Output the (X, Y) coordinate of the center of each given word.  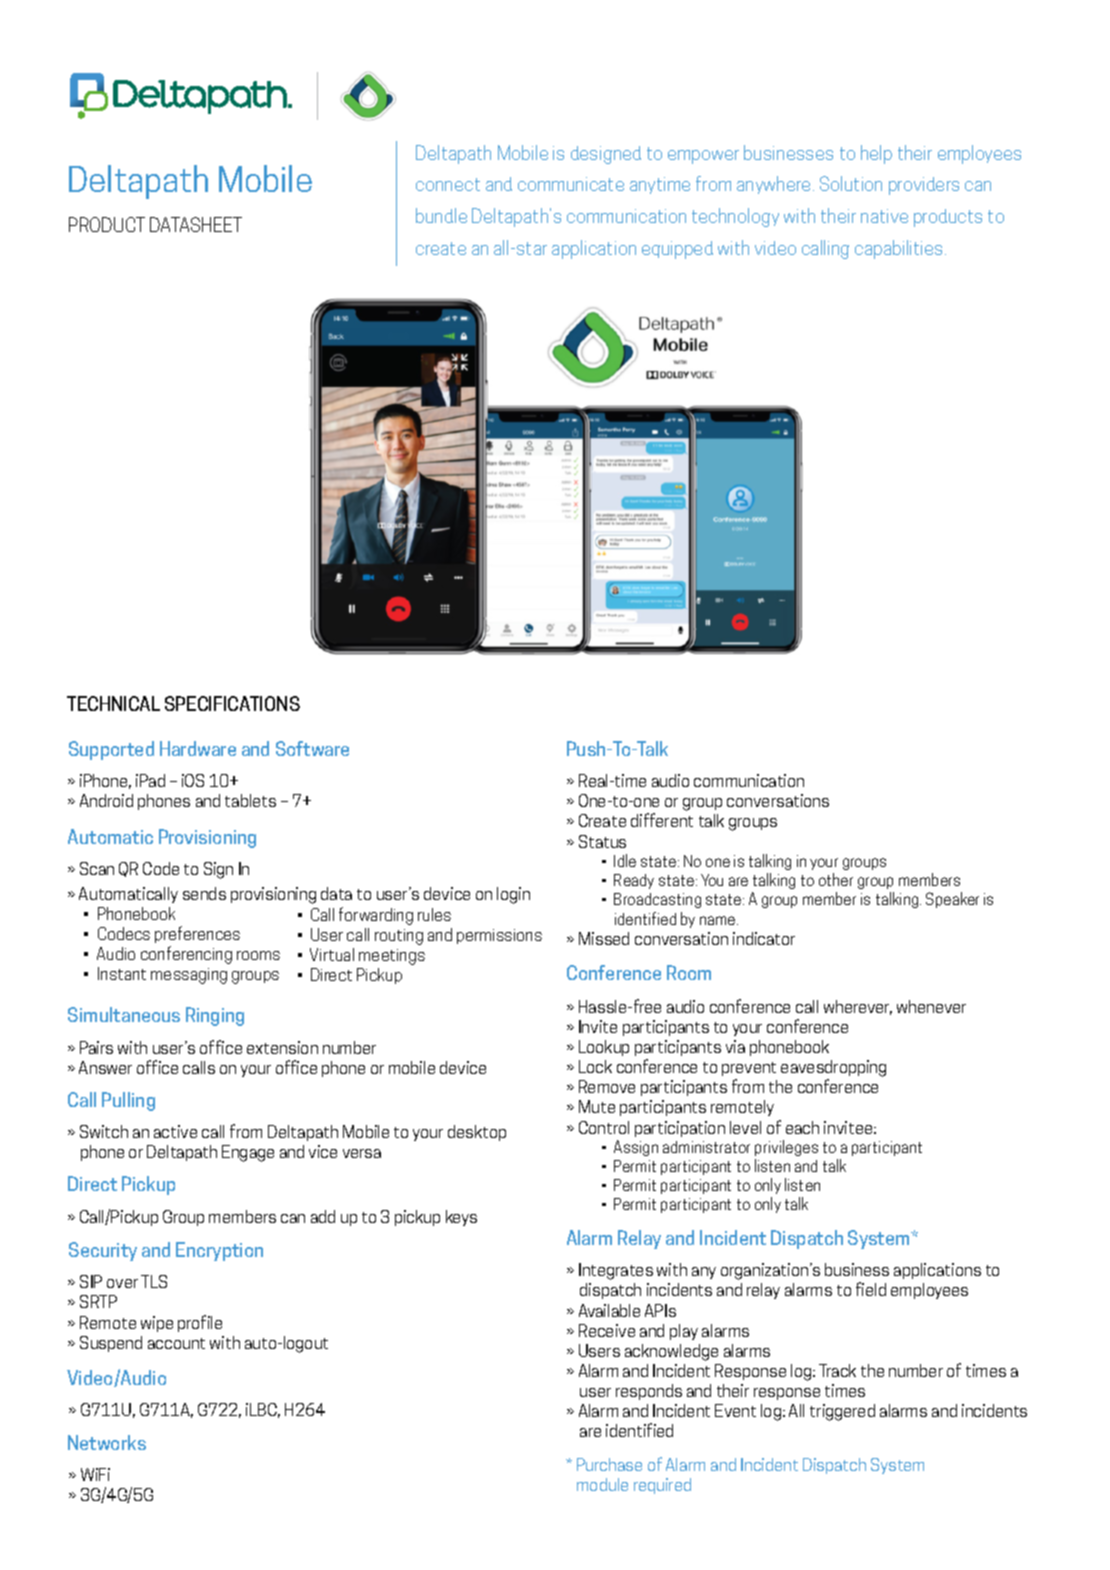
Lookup (604, 1048)
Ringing (215, 1016)
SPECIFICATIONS (232, 703)
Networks (107, 1442)
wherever (858, 1007)
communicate (571, 184)
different (662, 820)
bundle (441, 215)
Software (312, 748)
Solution (851, 183)
